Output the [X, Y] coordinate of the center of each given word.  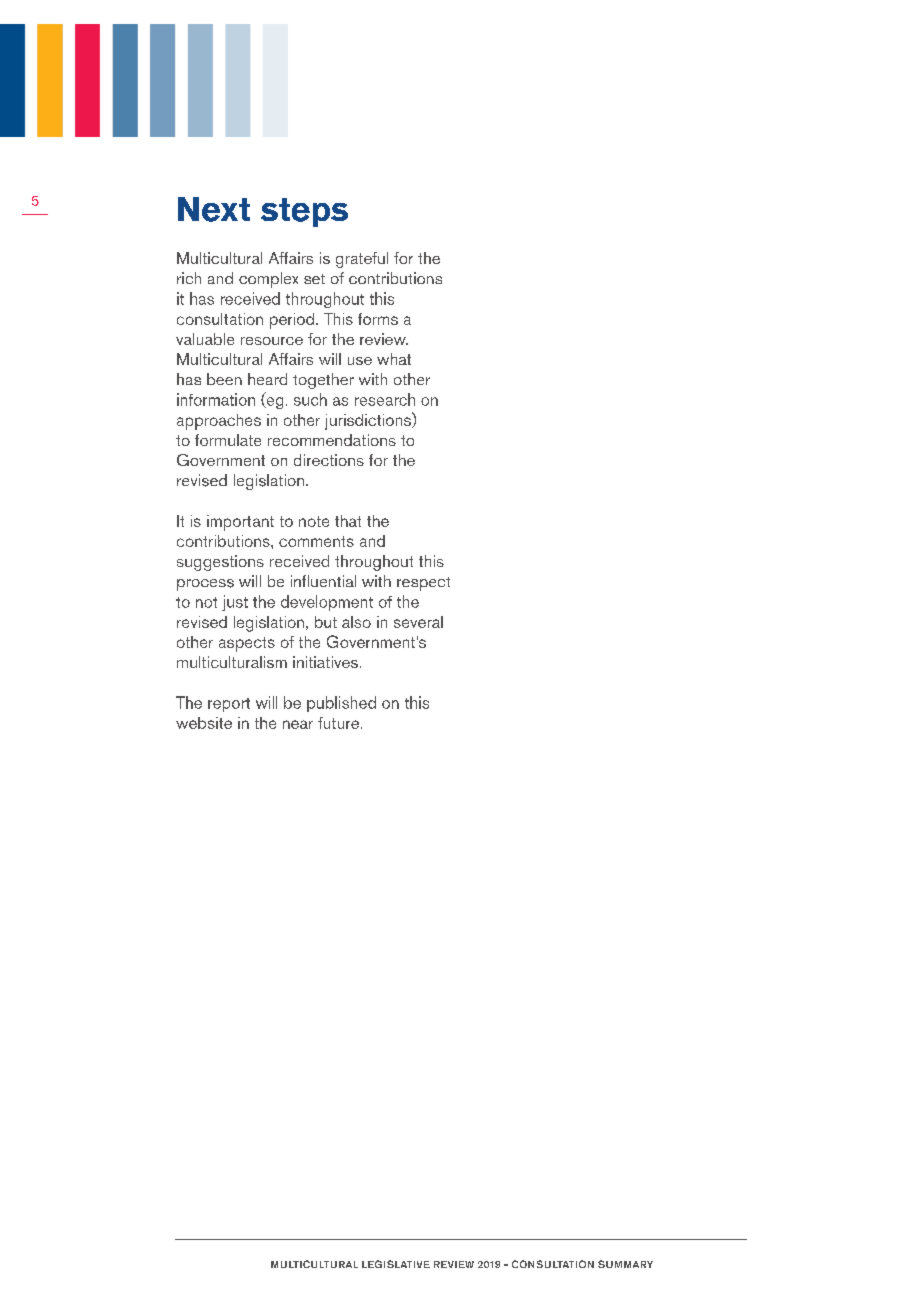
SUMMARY [625, 1264]
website [204, 723]
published [341, 704]
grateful [362, 260]
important [240, 523]
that [348, 521]
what [394, 359]
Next [214, 209]
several [418, 622]
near [298, 724]
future [338, 723]
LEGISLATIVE [396, 1264]
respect [423, 584]
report [229, 705]
